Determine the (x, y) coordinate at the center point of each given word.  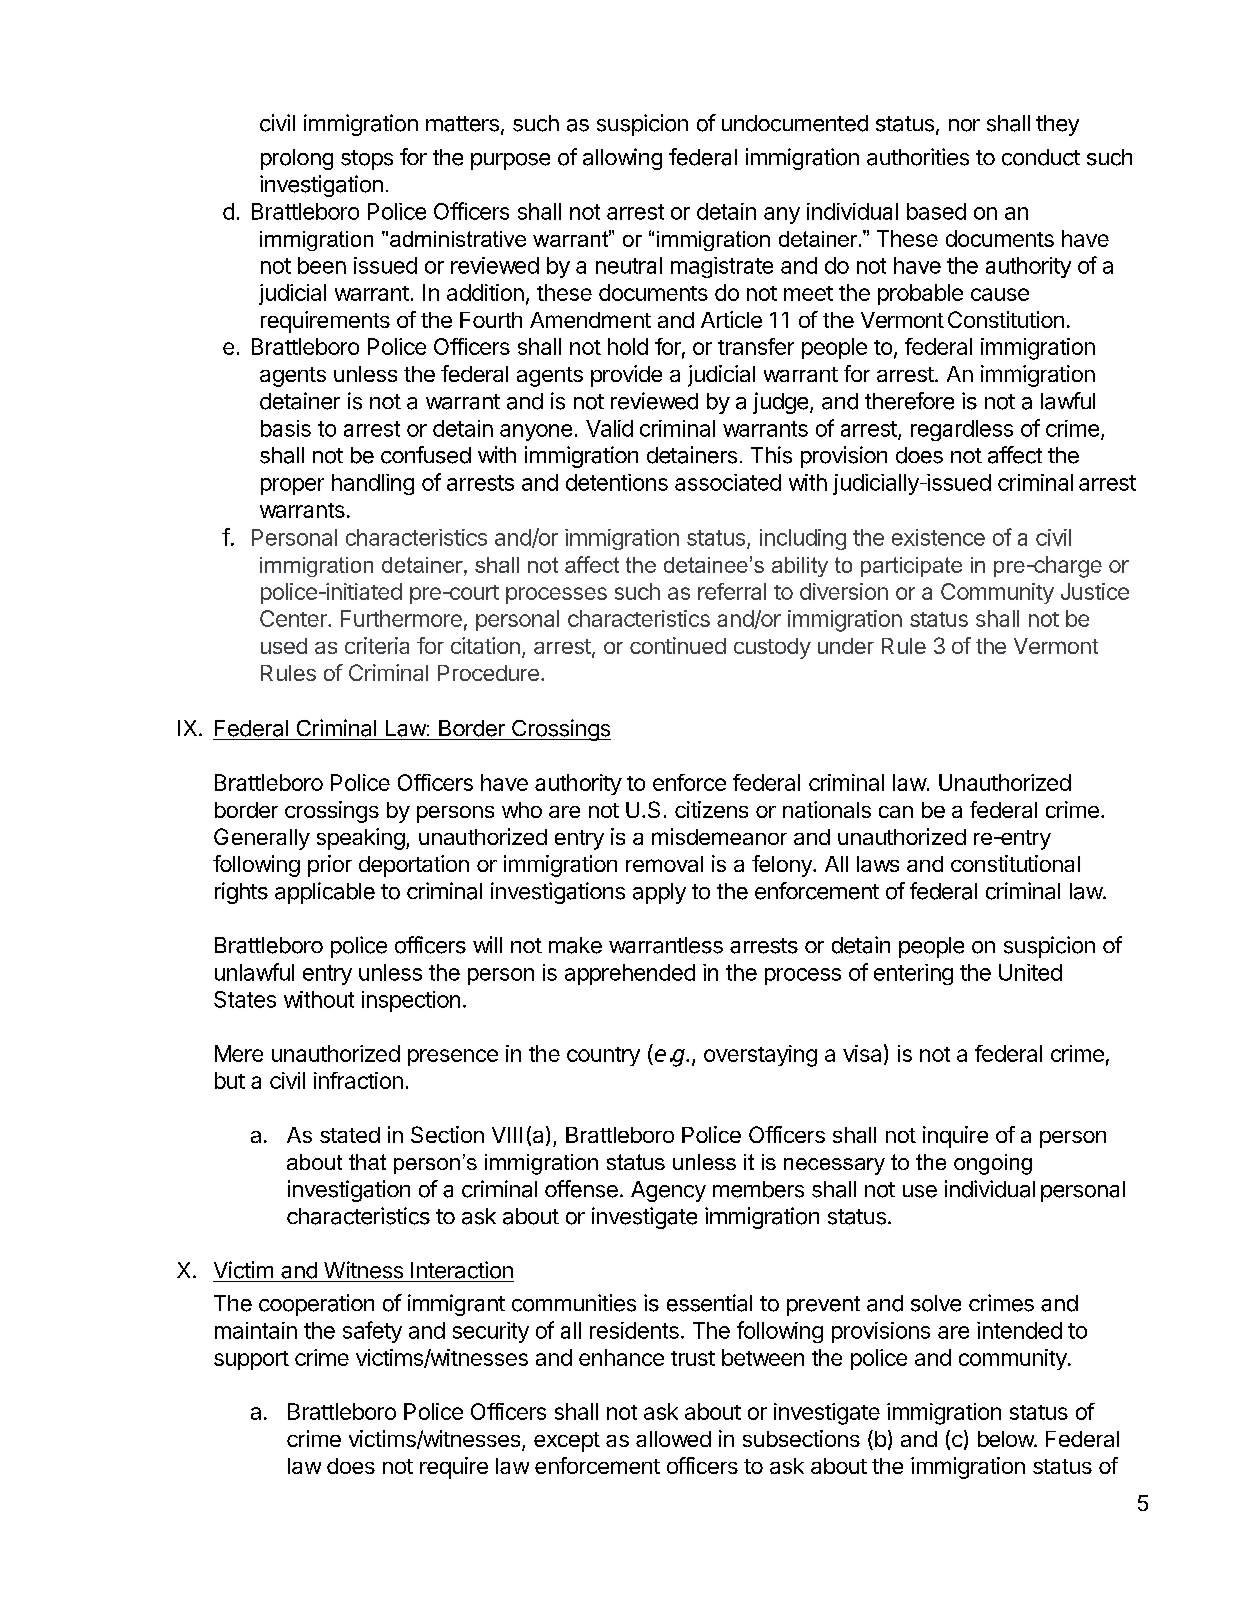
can (896, 812)
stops (367, 160)
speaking (361, 839)
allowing (622, 159)
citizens (711, 809)
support (251, 1360)
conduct (1041, 157)
